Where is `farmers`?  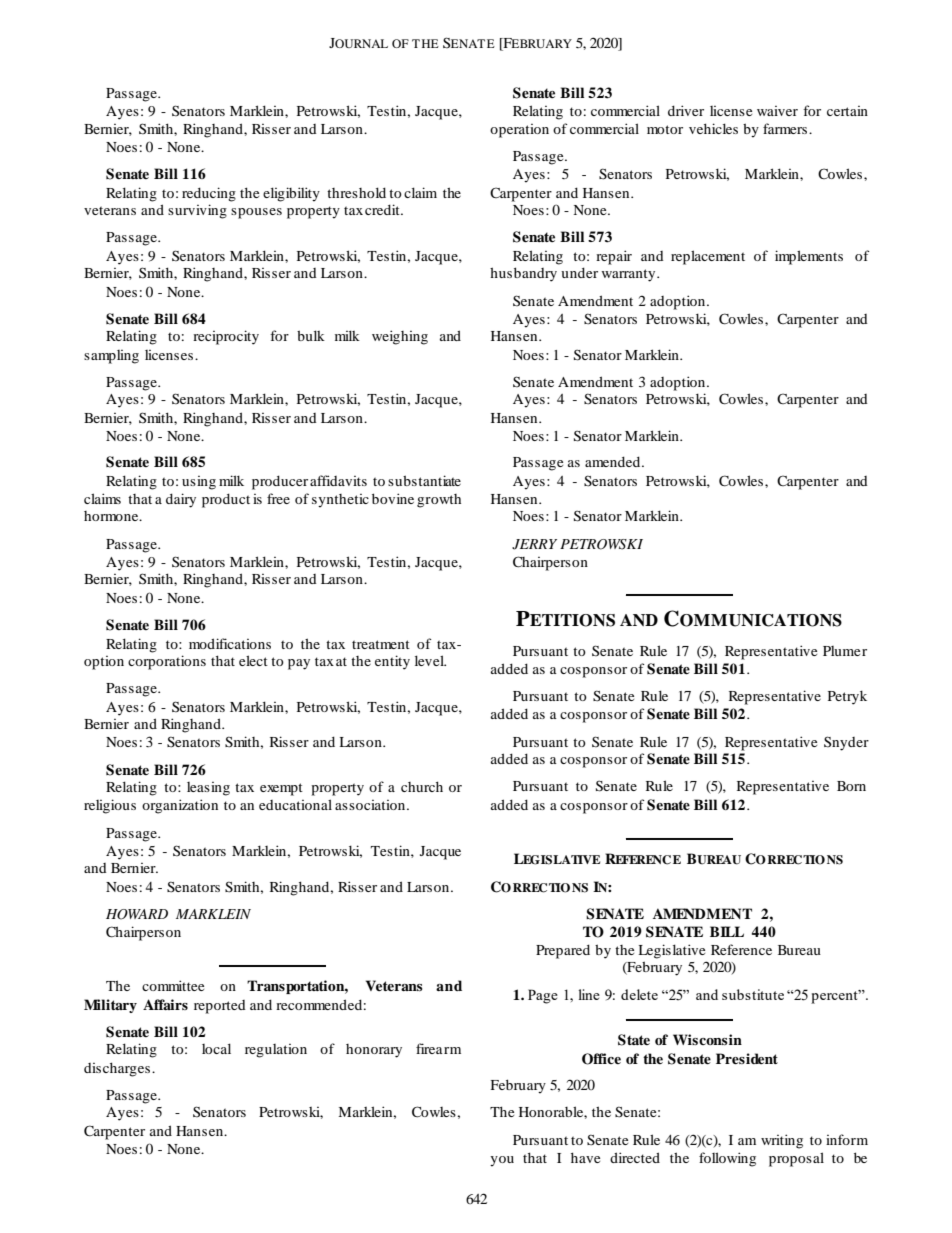 farmers is located at coordinates (785, 128).
